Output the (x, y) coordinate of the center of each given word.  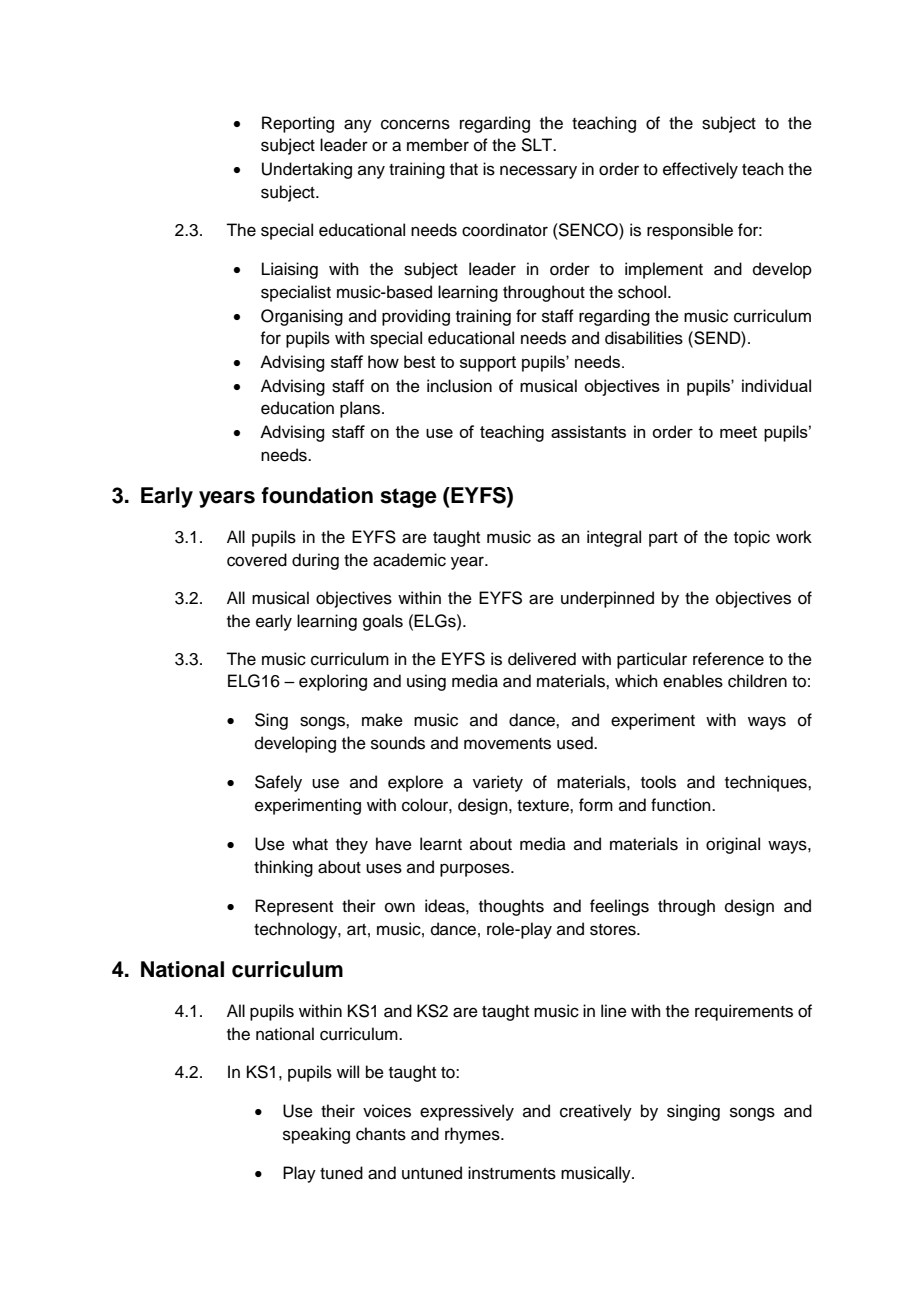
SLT (538, 145)
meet (738, 432)
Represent (294, 907)
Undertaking (307, 170)
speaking (316, 1135)
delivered (542, 659)
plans (361, 409)
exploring (333, 682)
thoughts (511, 907)
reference (728, 659)
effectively (700, 170)
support (488, 364)
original (733, 845)
